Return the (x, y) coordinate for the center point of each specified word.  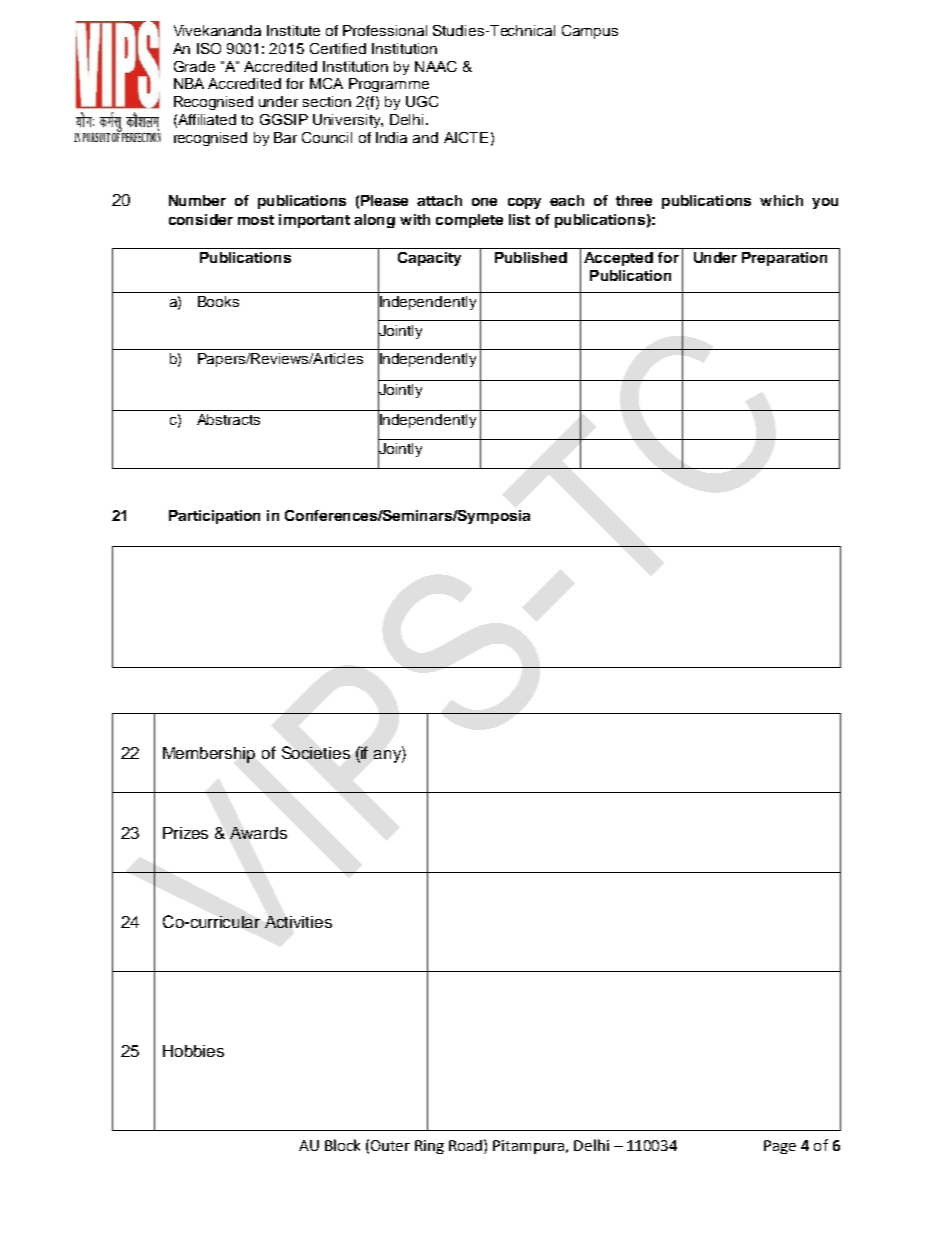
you (825, 203)
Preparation (784, 259)
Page (780, 1147)
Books (218, 301)
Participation (214, 517)
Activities (298, 922)
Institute (293, 30)
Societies (316, 752)
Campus (590, 32)
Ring (429, 1147)
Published (531, 257)
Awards (258, 833)
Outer (390, 1145)
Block (342, 1145)
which (781, 200)
